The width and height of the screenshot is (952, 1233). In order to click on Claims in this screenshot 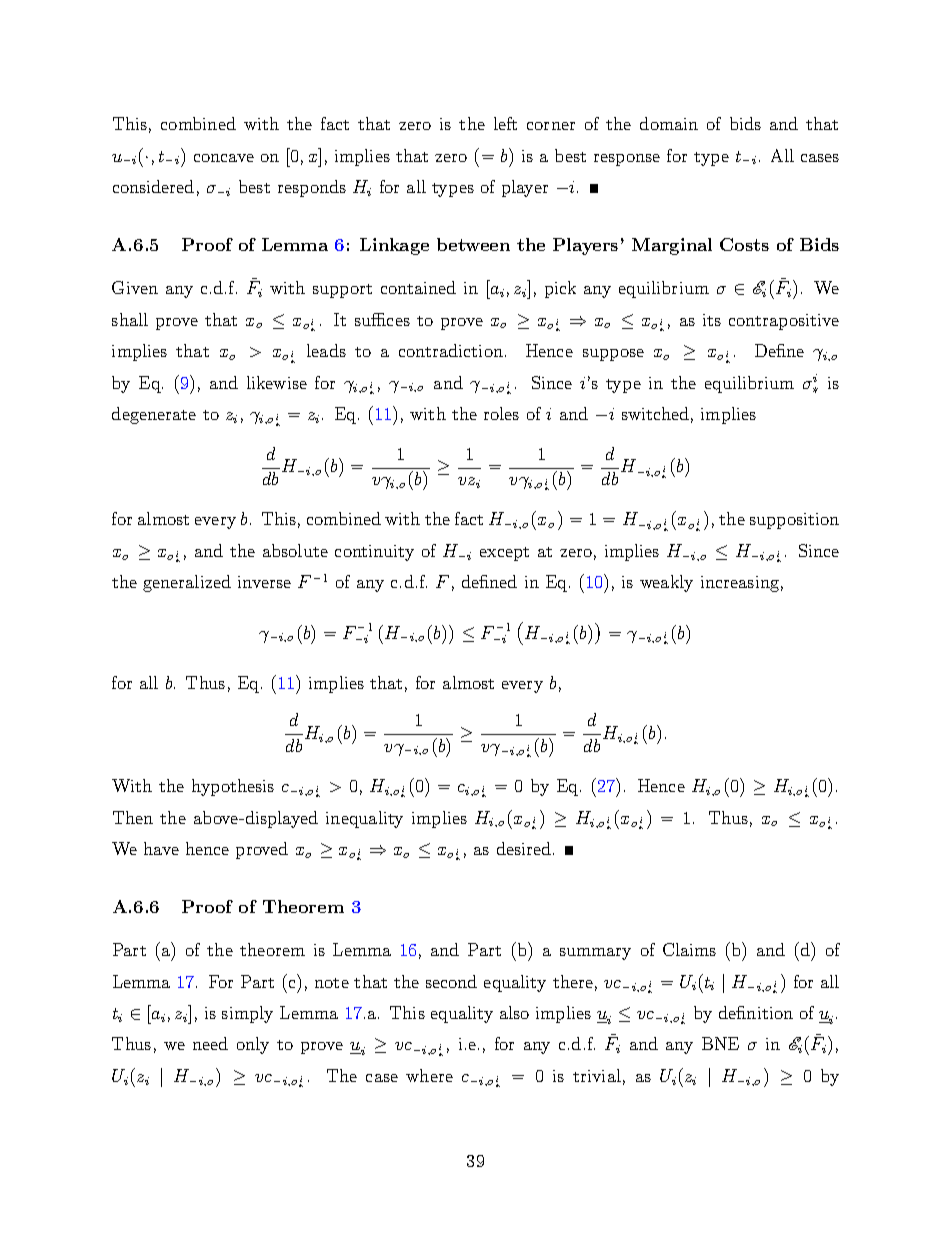, I will do `click(689, 949)`.
